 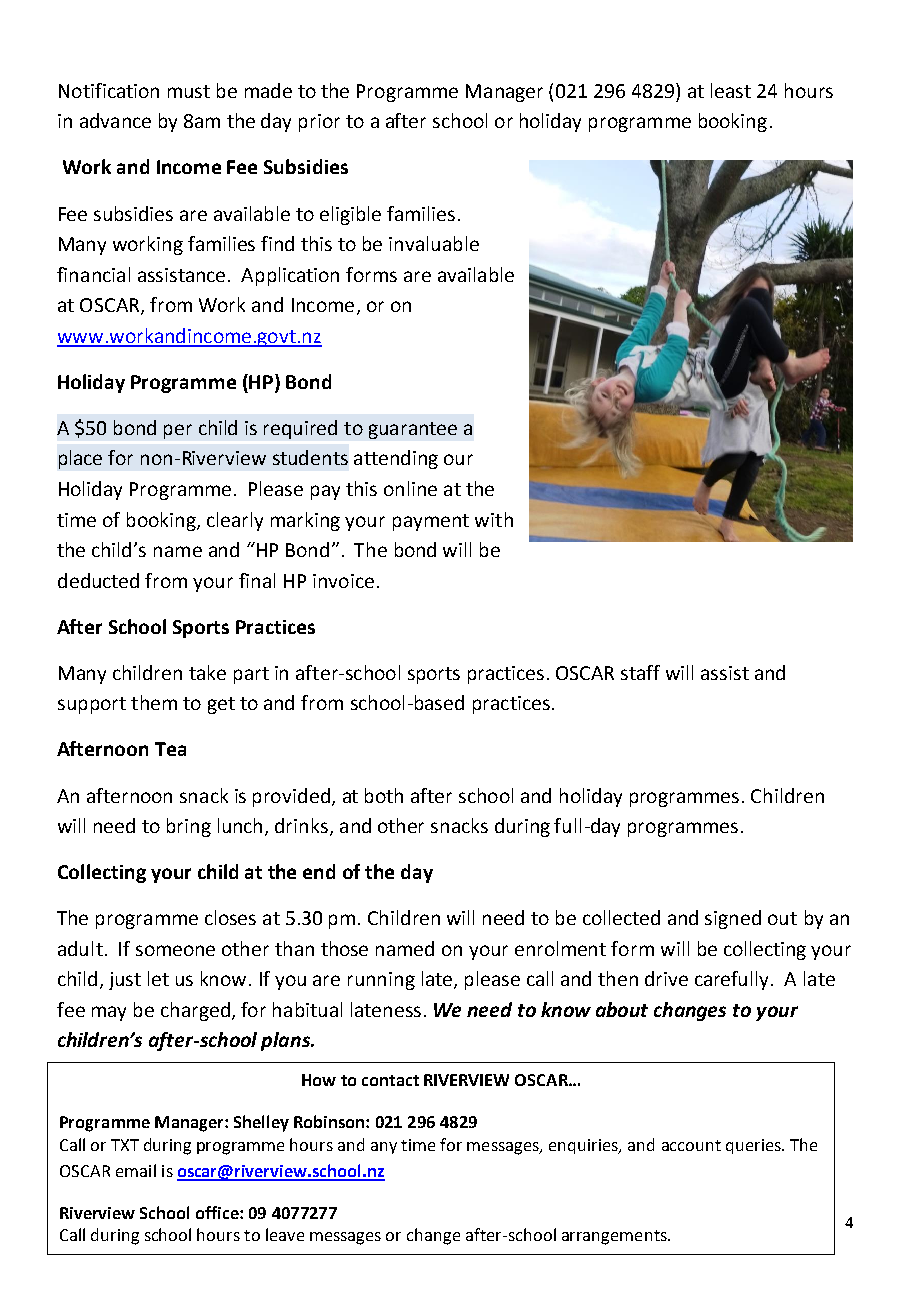 What do you see at coordinates (434, 243) in the page?
I see `invaluable` at bounding box center [434, 243].
